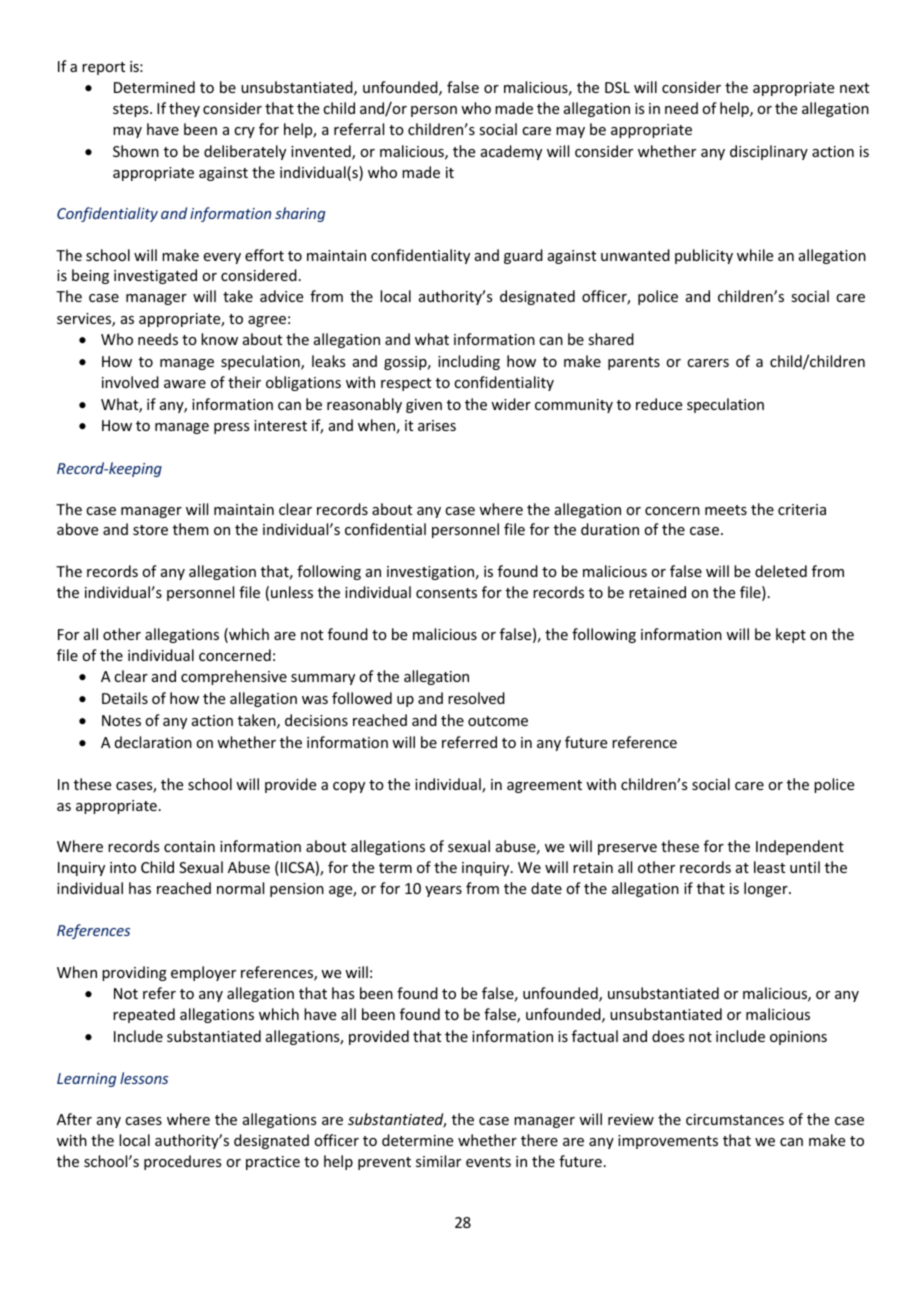  I want to click on procedures, so click(182, 1162).
